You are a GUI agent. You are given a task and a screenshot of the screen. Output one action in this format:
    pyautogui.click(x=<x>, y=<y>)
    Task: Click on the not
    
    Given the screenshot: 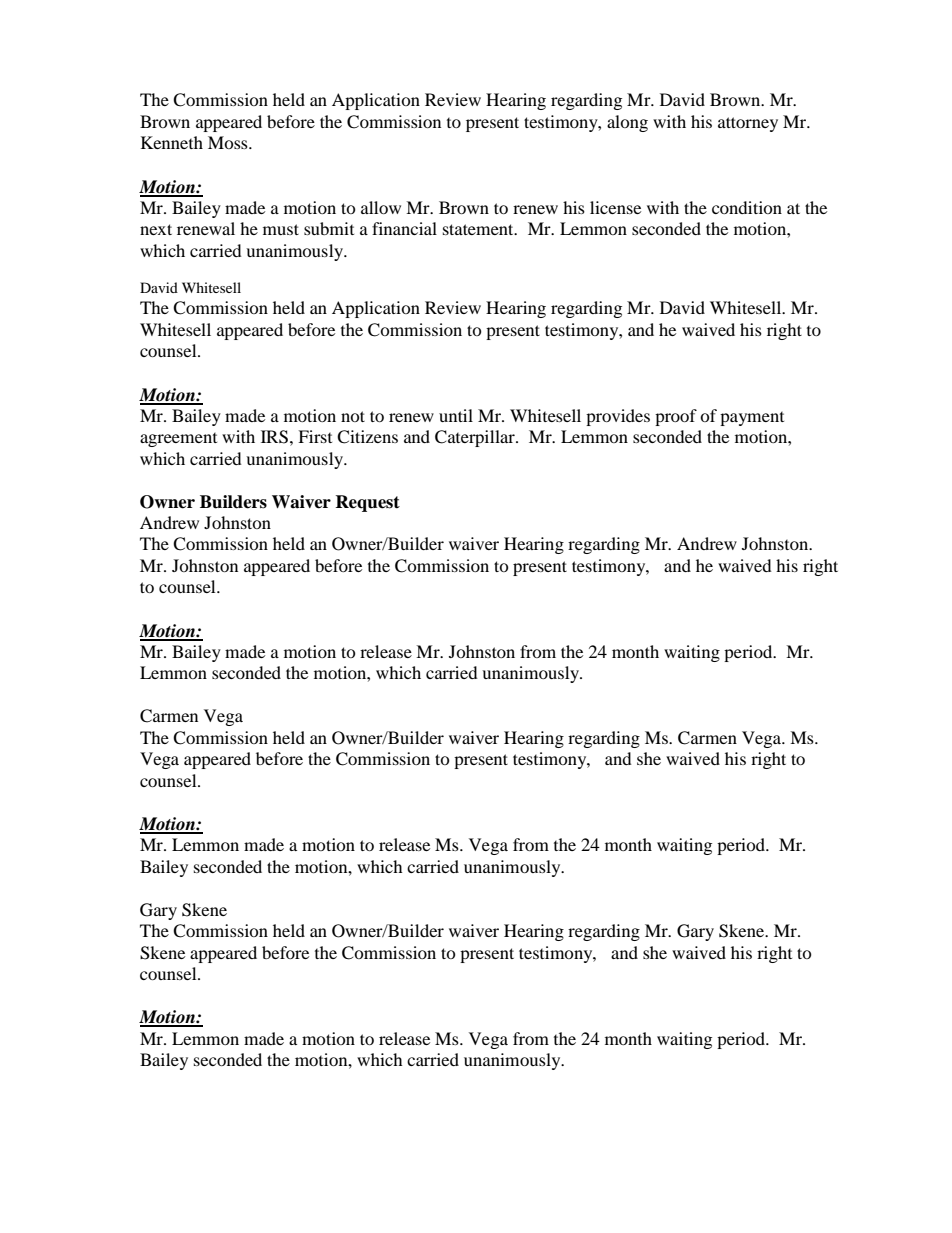 What is the action you would take?
    pyautogui.click(x=353, y=416)
